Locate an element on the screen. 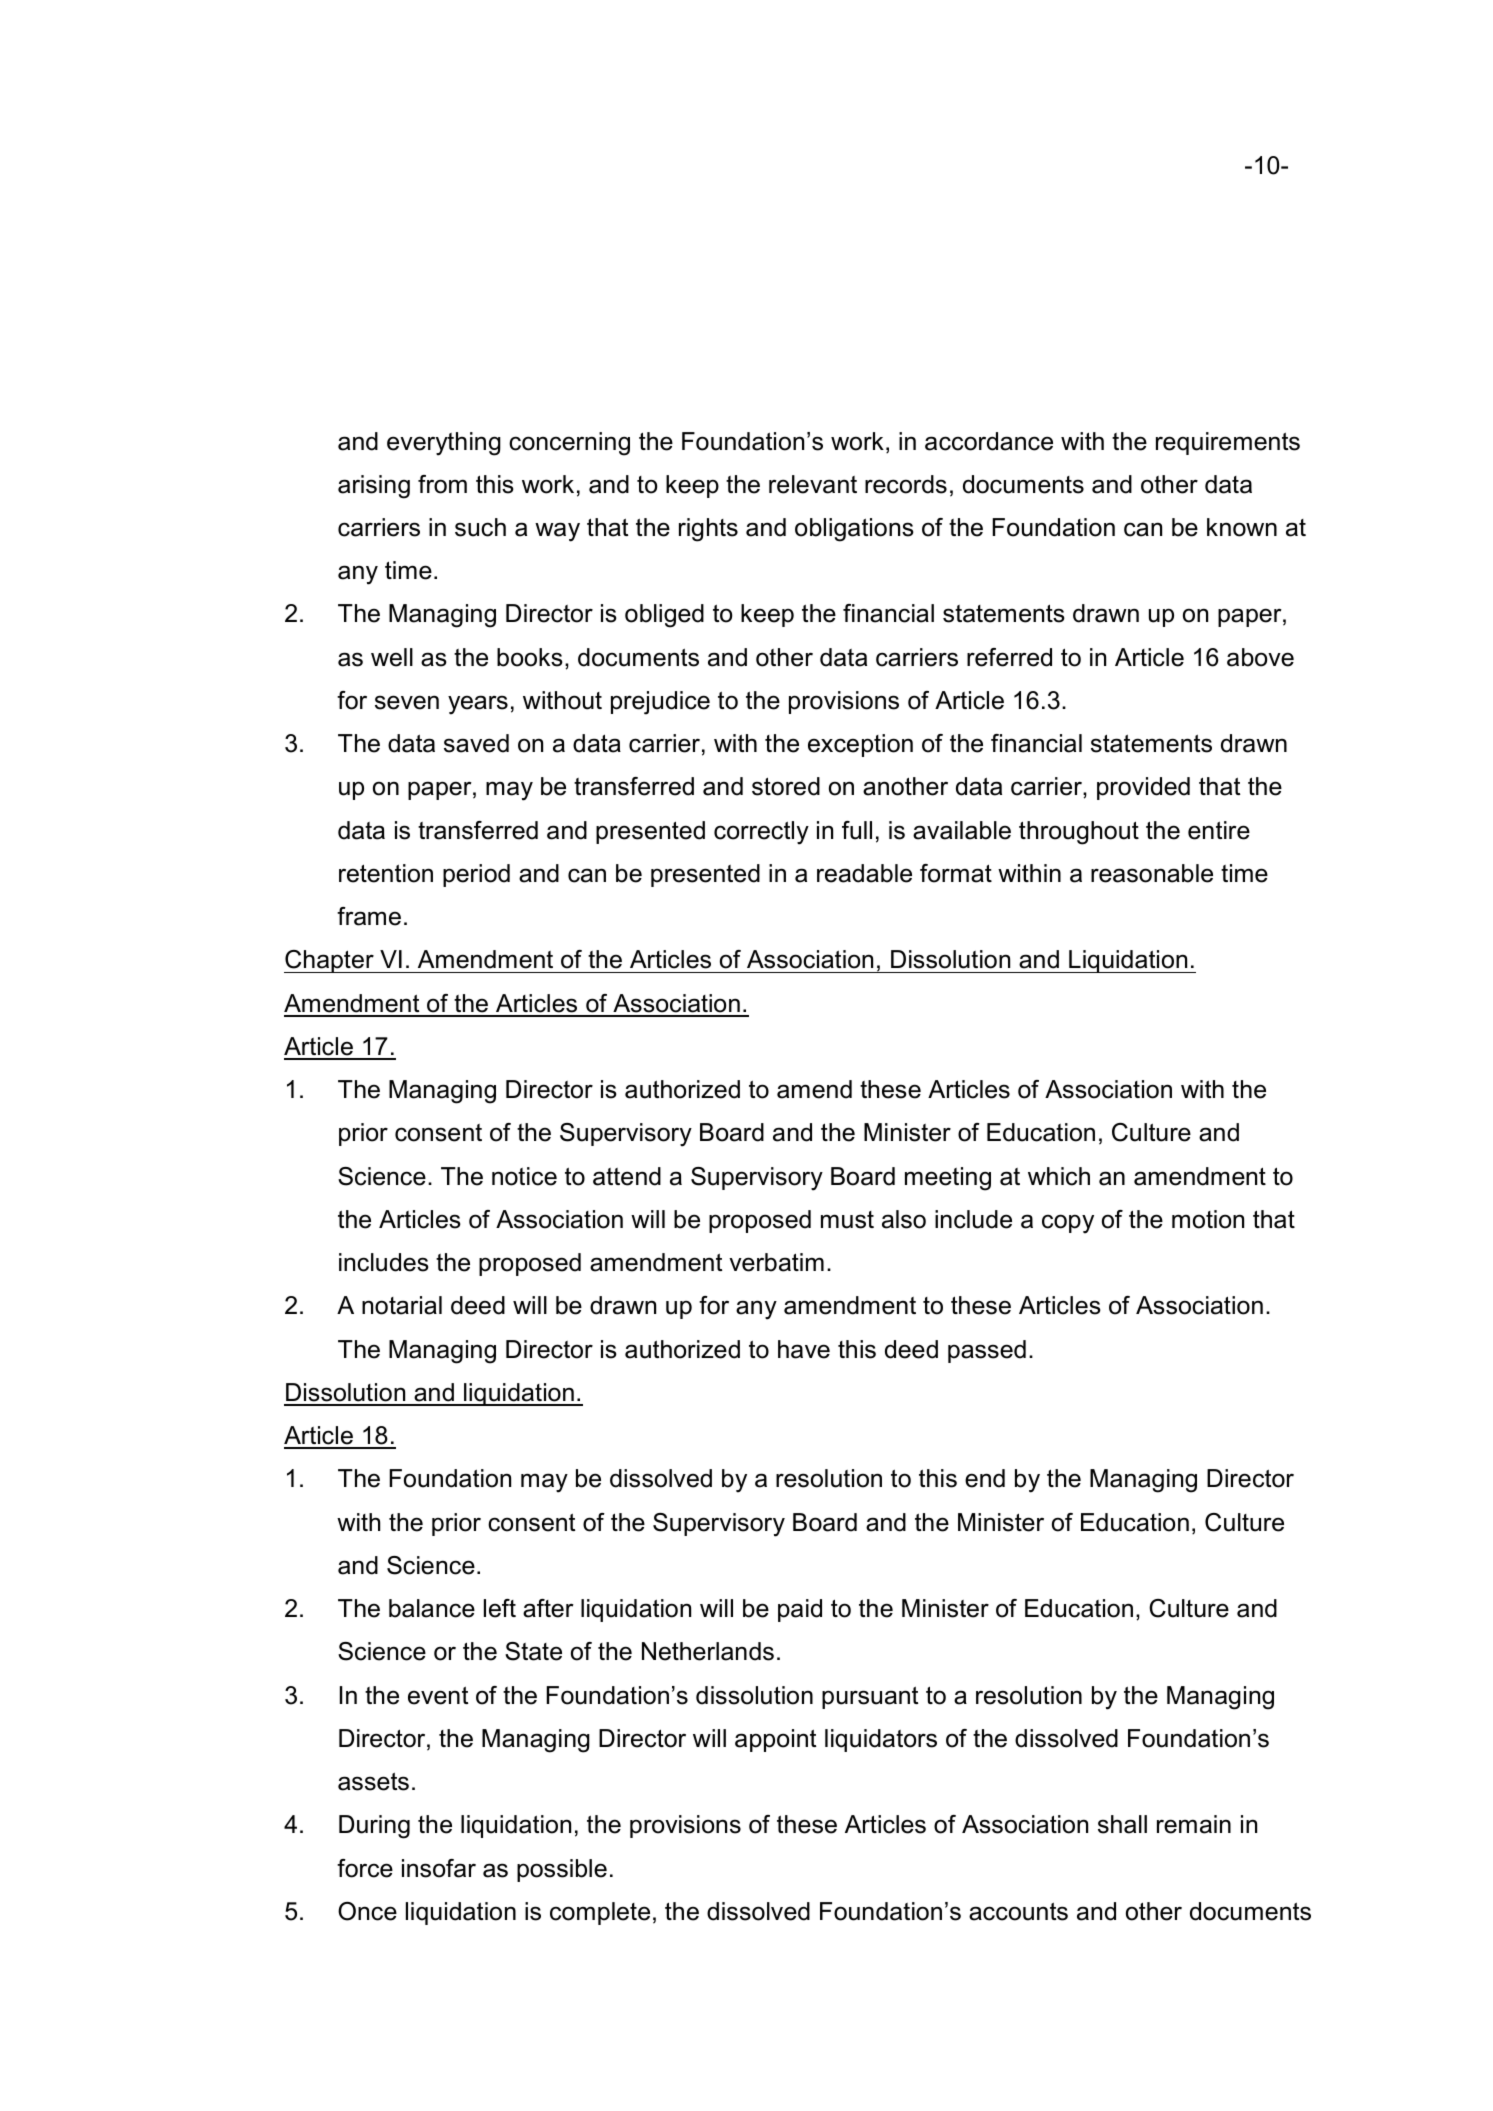  from is located at coordinates (442, 484).
